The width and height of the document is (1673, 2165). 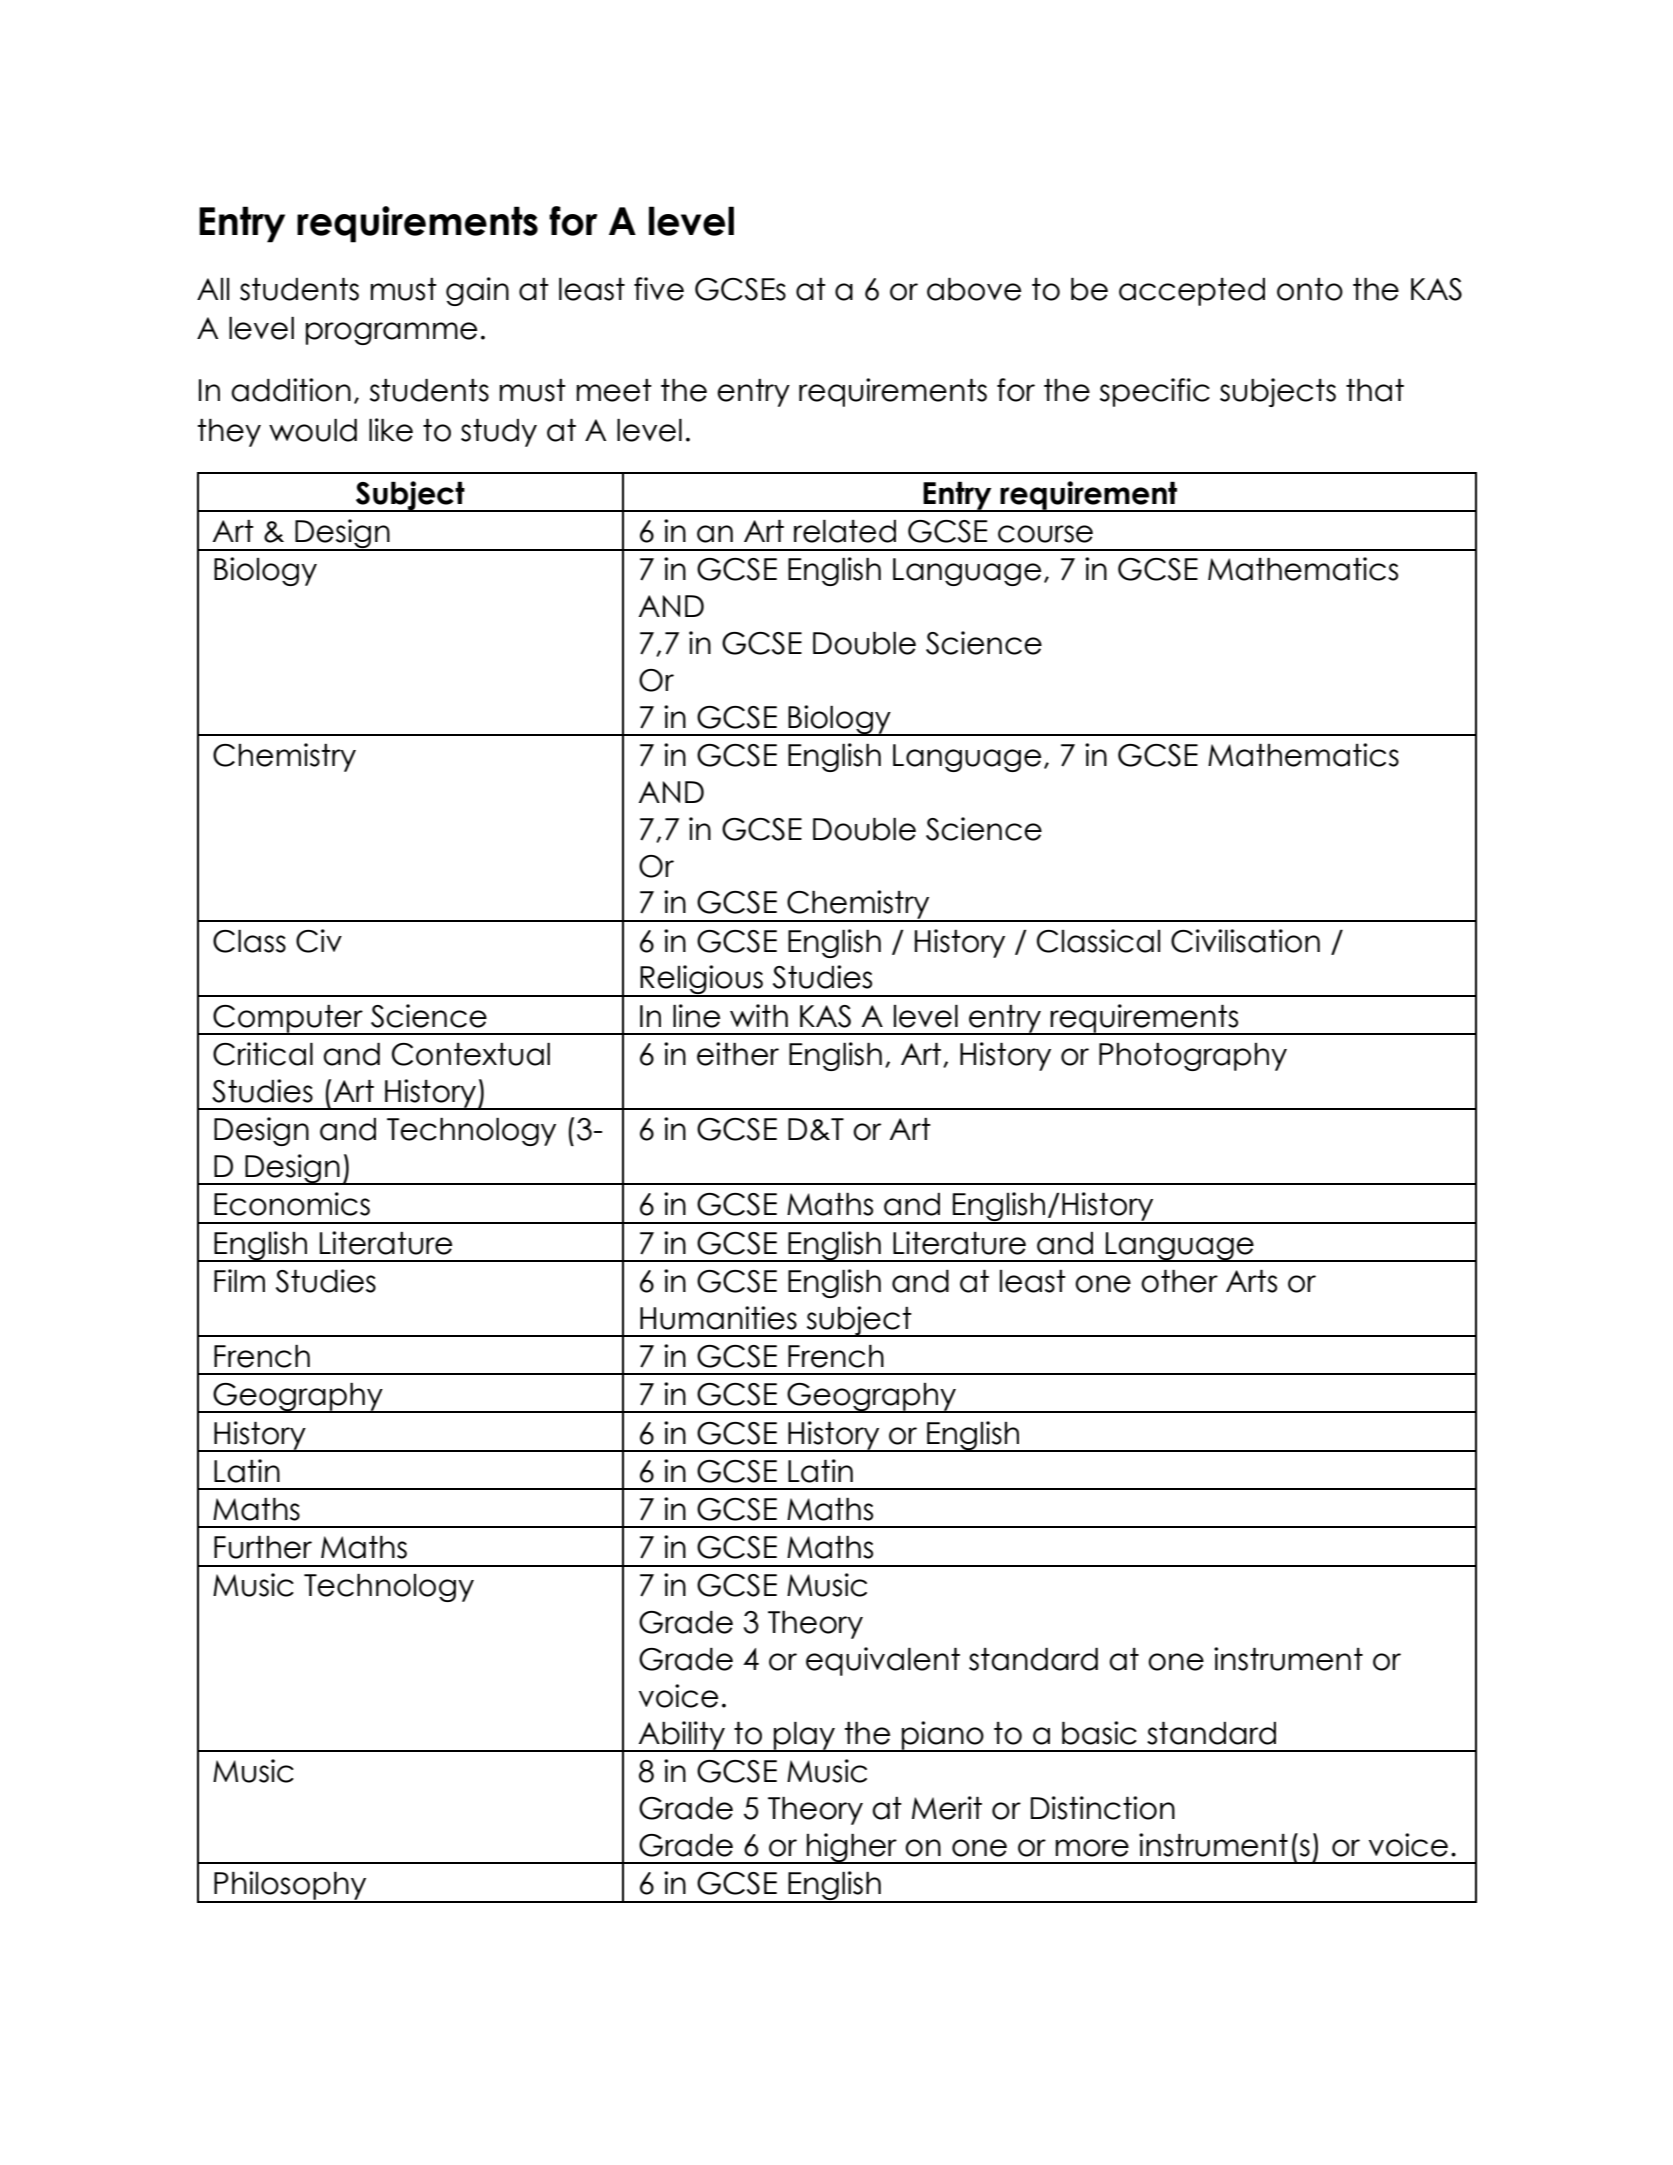 I want to click on Humanities, so click(x=718, y=1318).
